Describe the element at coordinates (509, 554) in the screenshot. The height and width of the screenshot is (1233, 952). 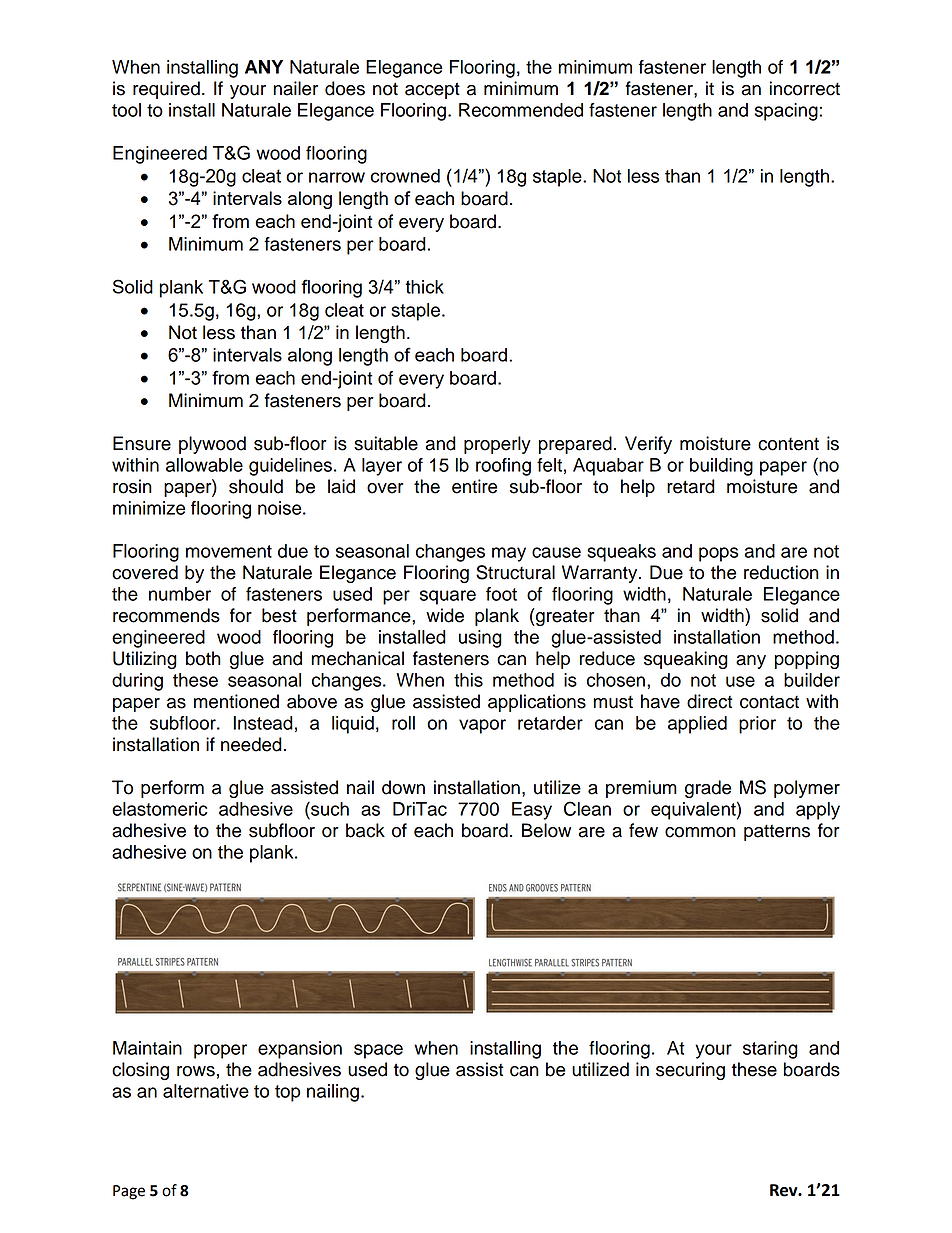
I see `may` at that location.
